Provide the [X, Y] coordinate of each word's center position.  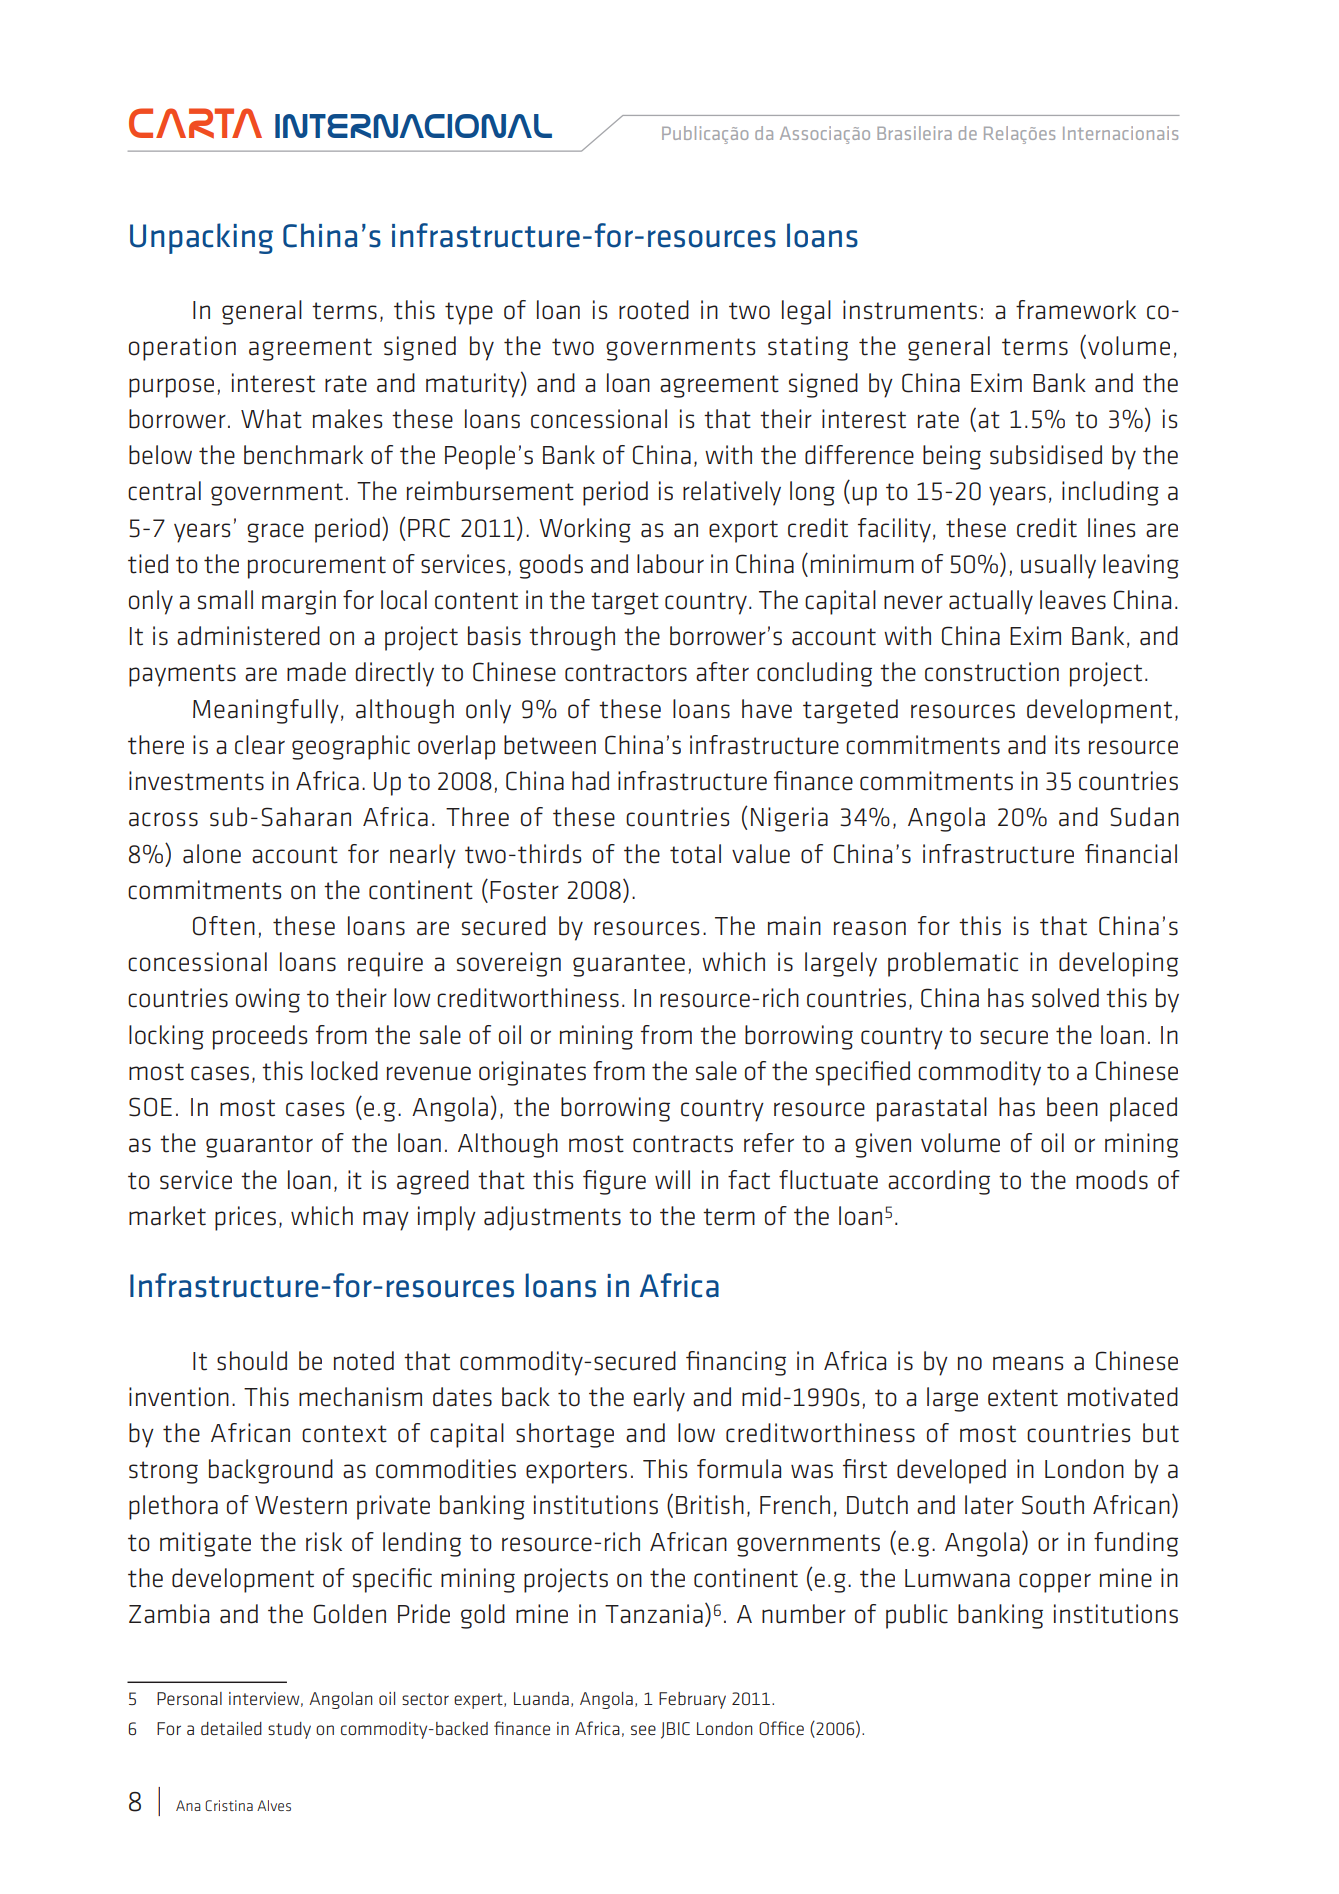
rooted [654, 310]
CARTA [195, 123]
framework [1076, 310]
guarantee [629, 965]
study [289, 1730]
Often [224, 926]
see [643, 1730]
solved [1065, 998]
